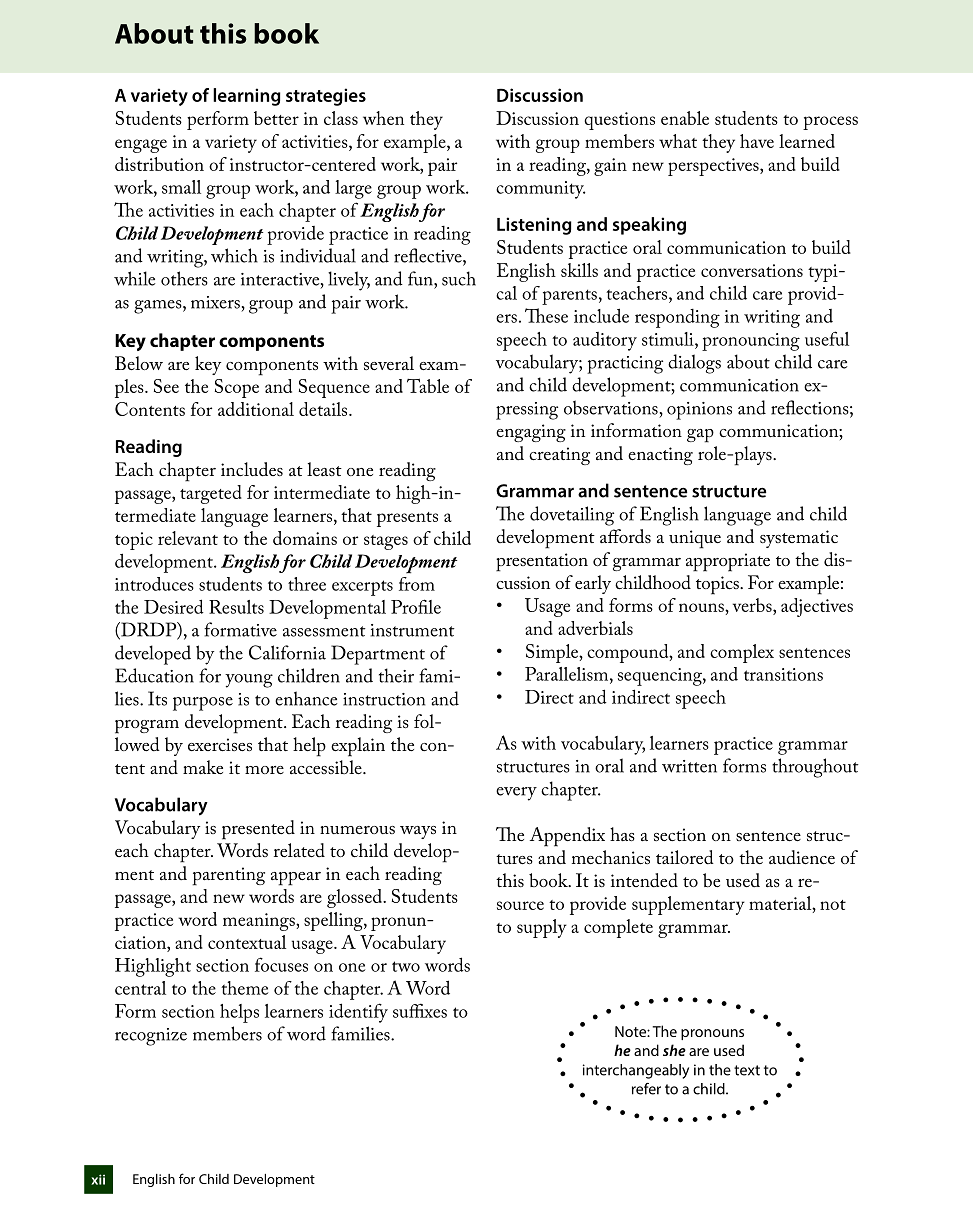  Describe the element at coordinates (141, 146) in the document. I see `engage` at that location.
